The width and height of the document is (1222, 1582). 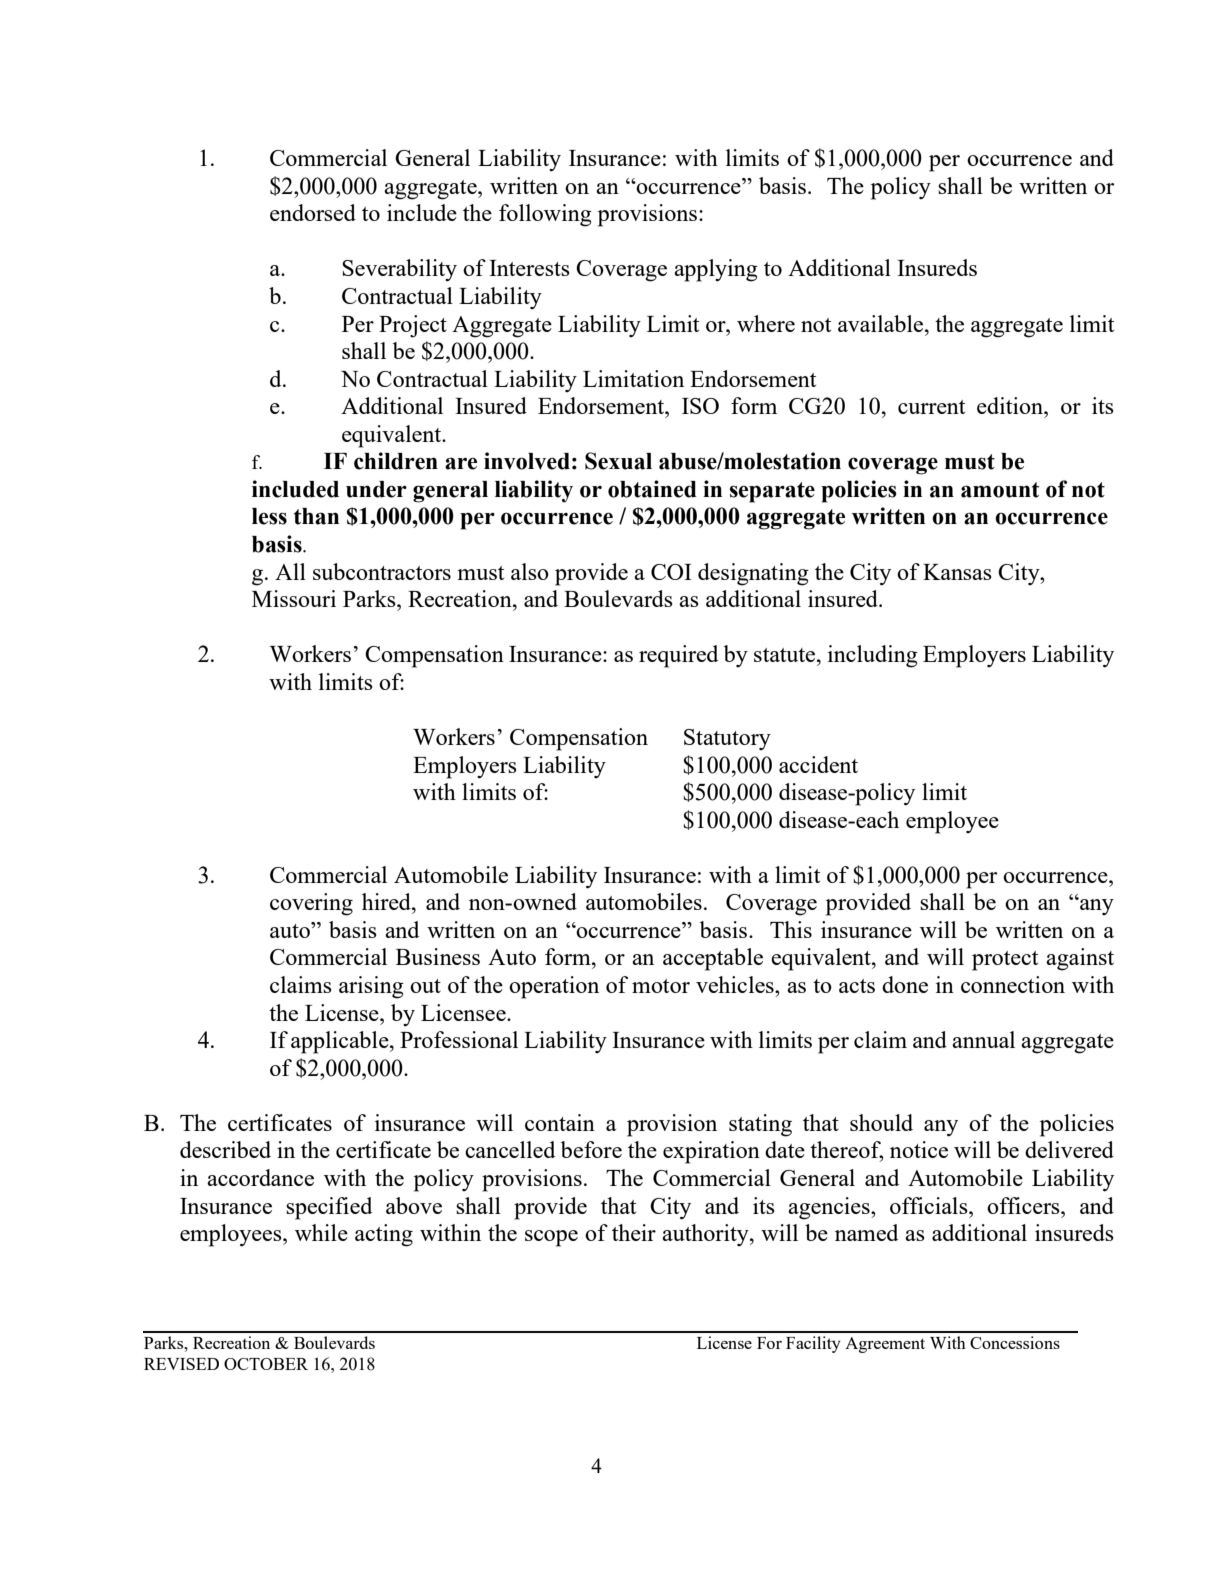 What do you see at coordinates (294, 598) in the document?
I see `Missouri` at bounding box center [294, 598].
